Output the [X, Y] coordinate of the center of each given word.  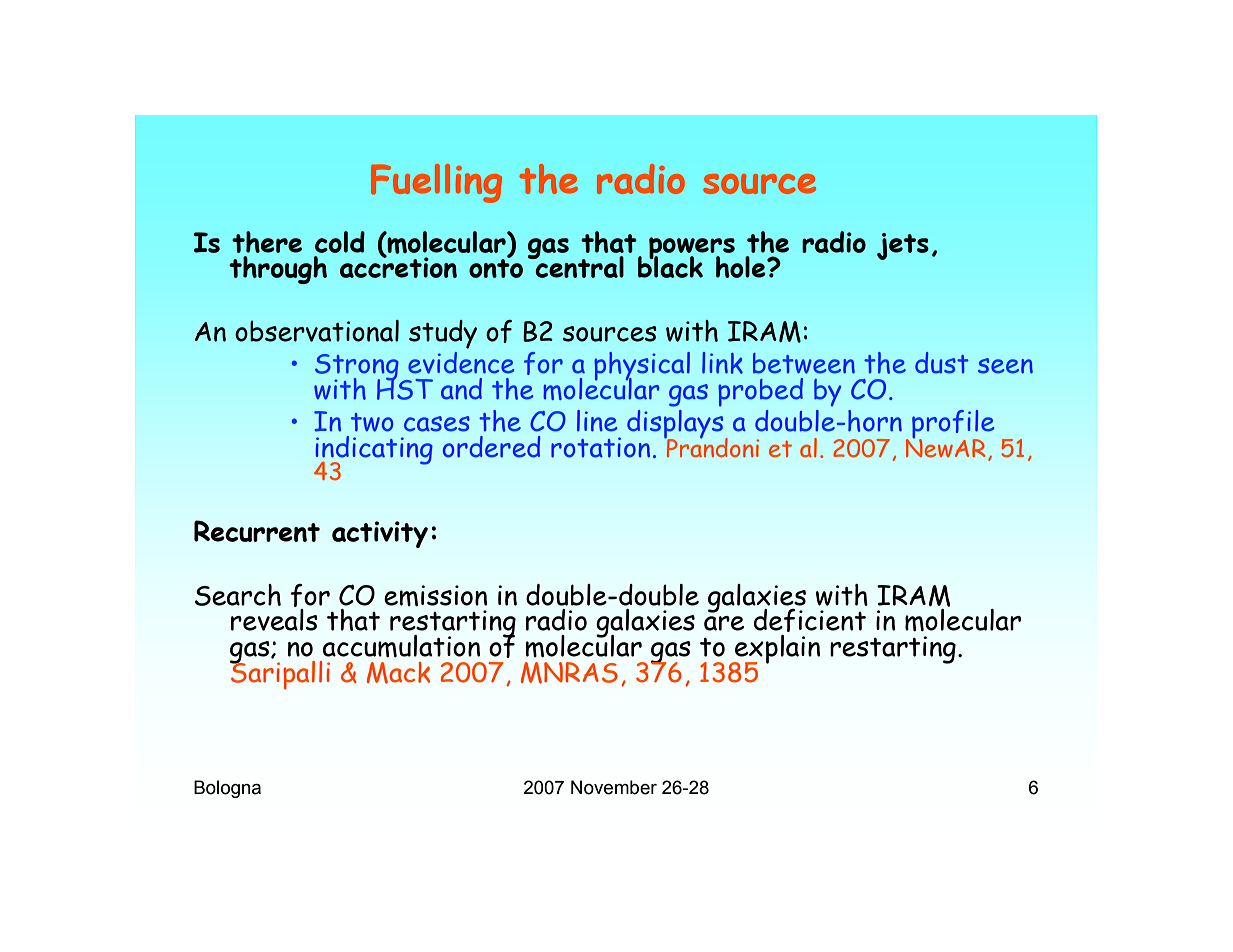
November [614, 787]
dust [942, 363]
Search [238, 595]
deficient [810, 620]
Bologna [227, 789]
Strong [357, 368]
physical [642, 367]
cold [340, 242]
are [724, 623]
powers [692, 249]
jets [903, 246]
